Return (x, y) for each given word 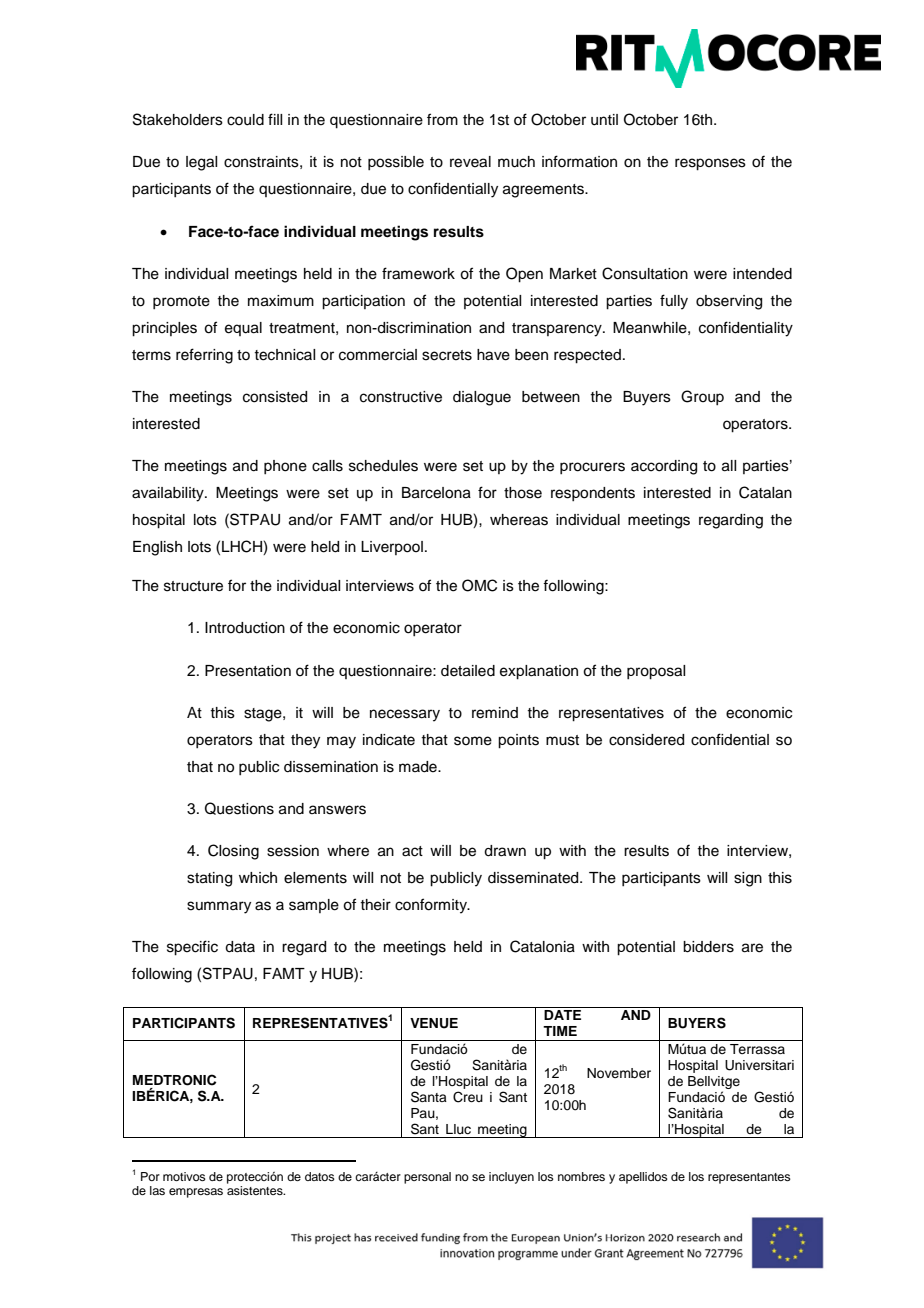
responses (710, 164)
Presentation (248, 671)
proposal (656, 672)
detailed (468, 671)
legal (201, 163)
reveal (470, 162)
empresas (196, 1193)
